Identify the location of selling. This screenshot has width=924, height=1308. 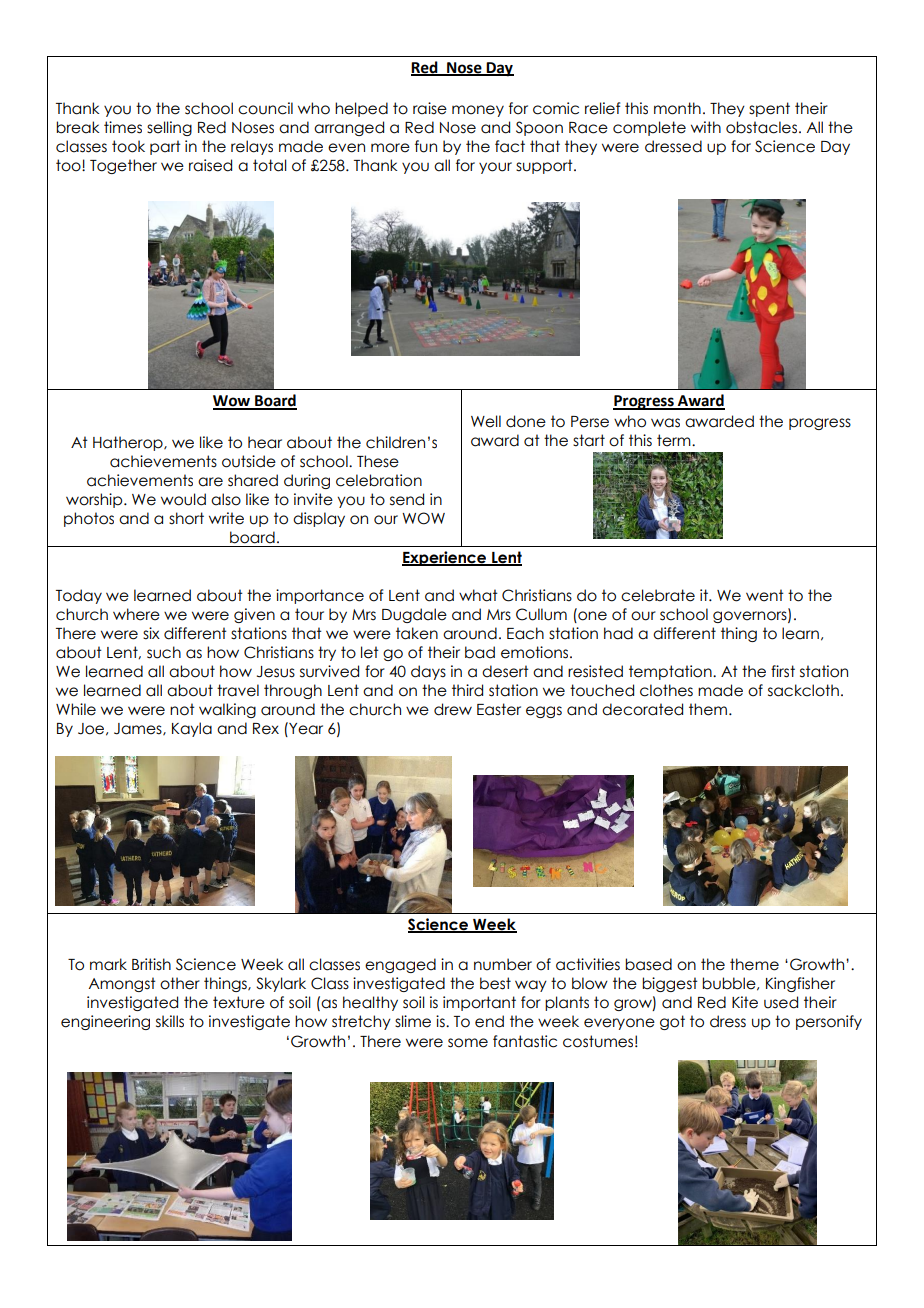
(169, 128).
